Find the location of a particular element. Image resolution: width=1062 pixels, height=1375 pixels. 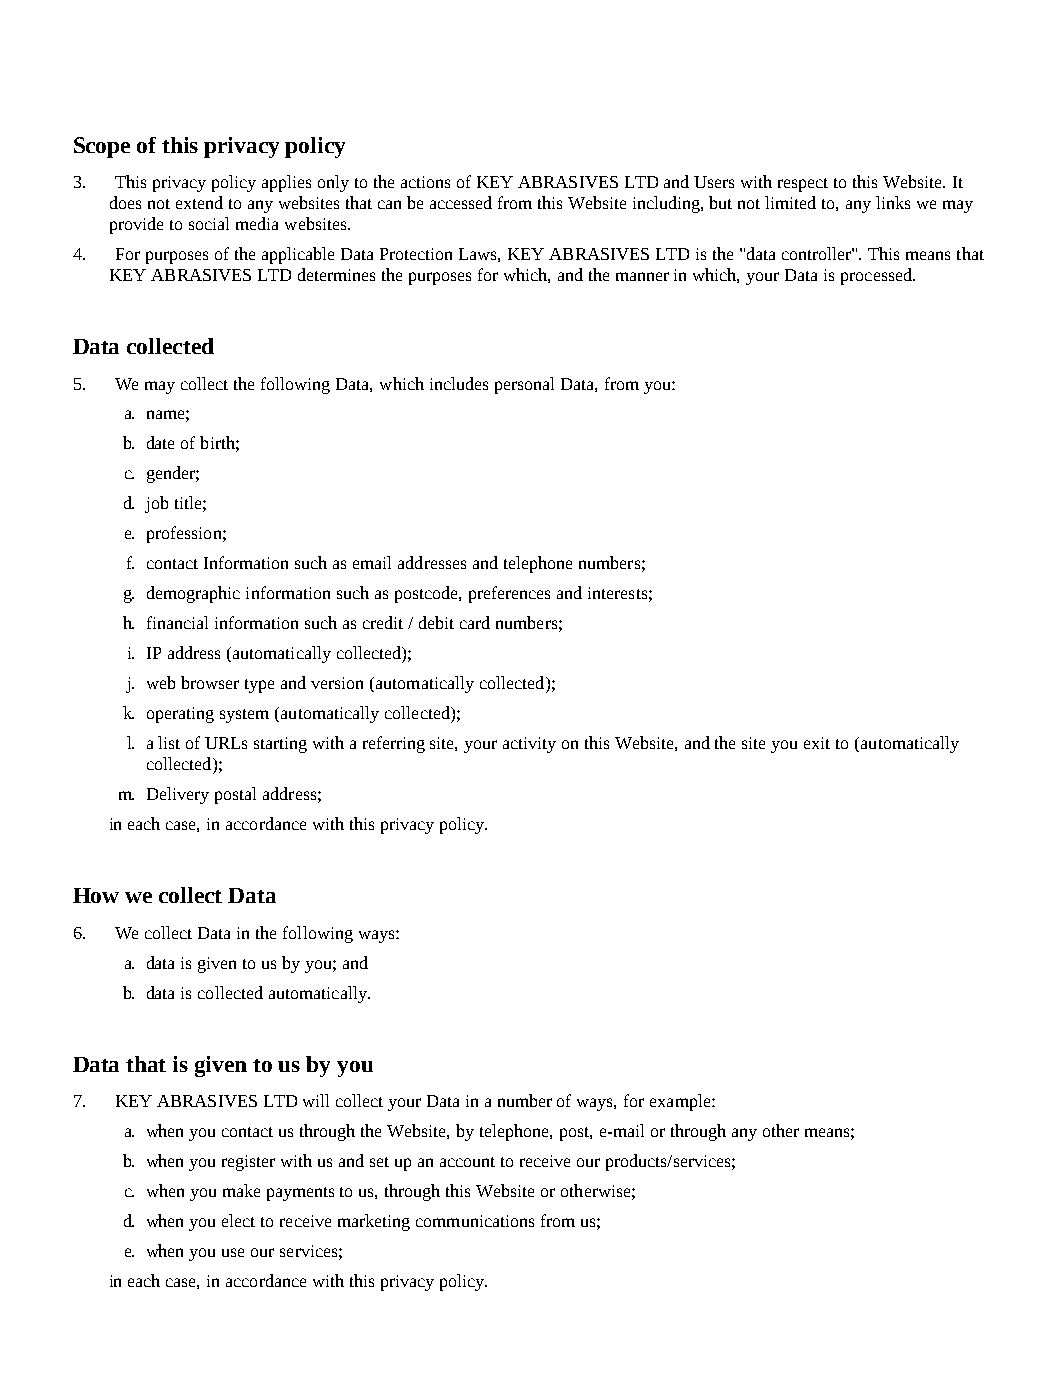

example is located at coordinates (681, 1102).
